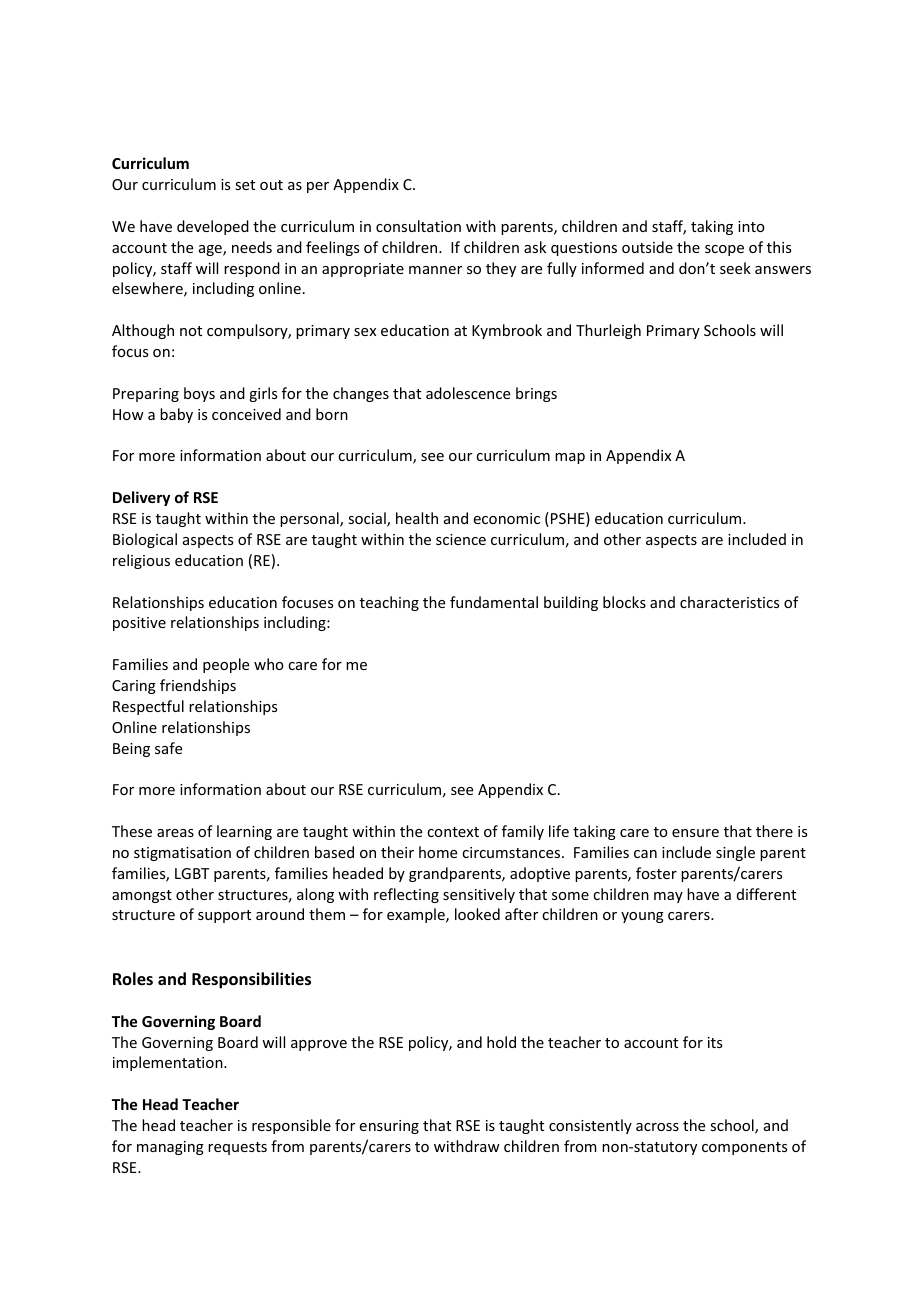 This screenshot has width=924, height=1308. I want to click on map, so click(570, 458).
